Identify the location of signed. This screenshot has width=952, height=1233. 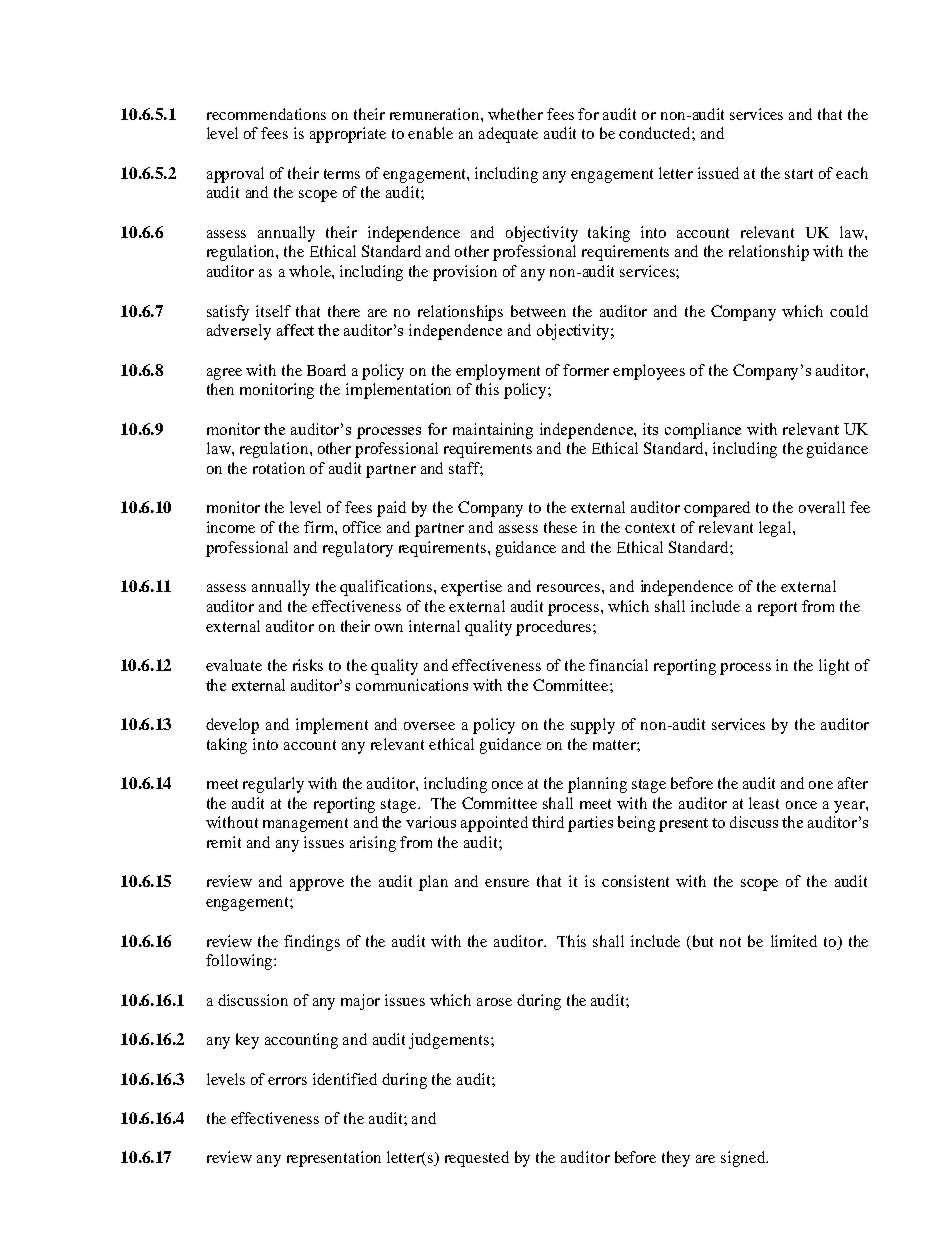
(744, 1159).
